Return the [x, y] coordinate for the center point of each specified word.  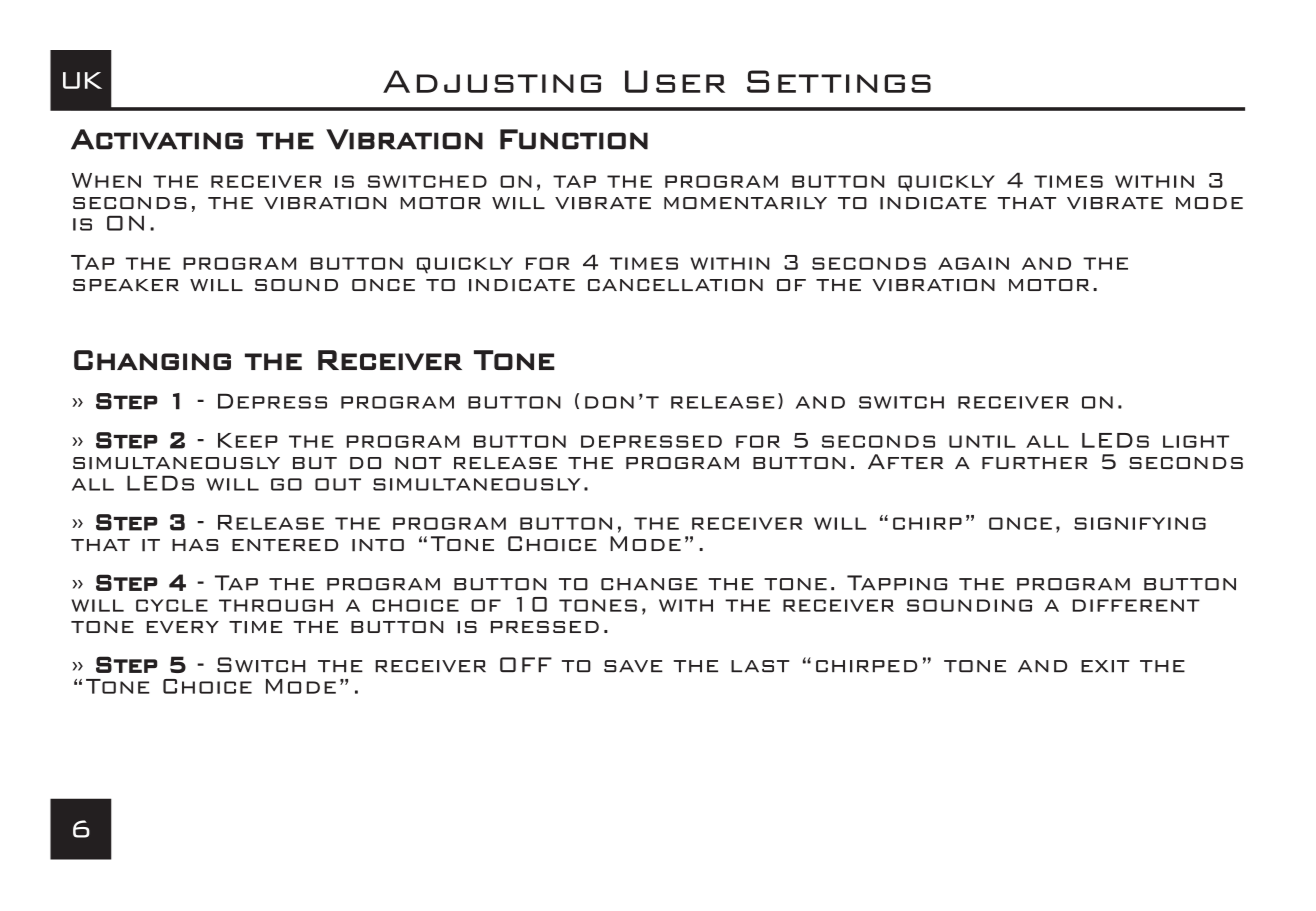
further [1035, 463]
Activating [157, 139]
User [675, 81]
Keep [248, 440]
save [633, 666]
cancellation [675, 285]
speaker [126, 285]
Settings [839, 81]
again [973, 263]
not [418, 463]
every [183, 627]
